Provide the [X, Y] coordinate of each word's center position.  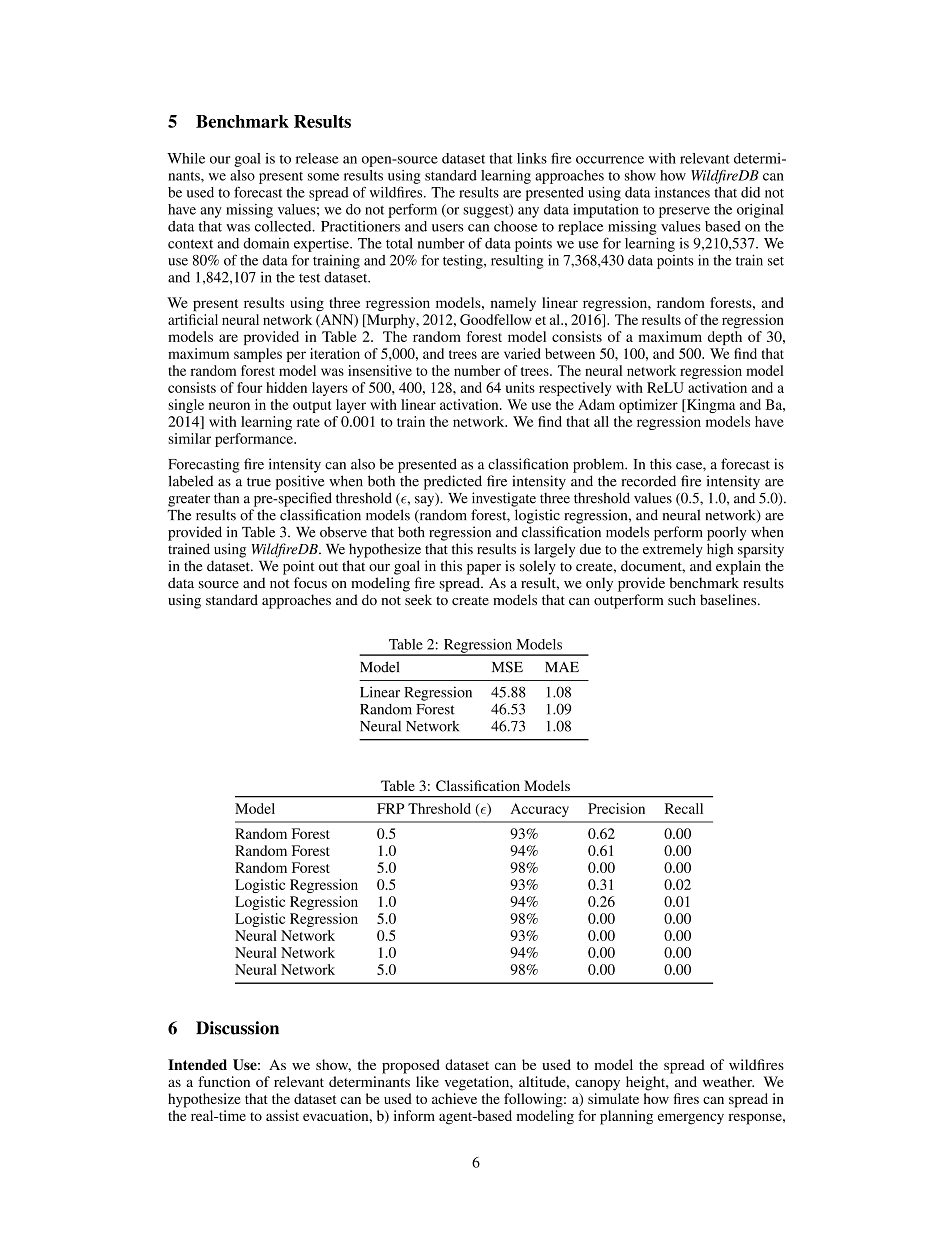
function [224, 1081]
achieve [454, 1098]
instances [682, 192]
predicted [453, 482]
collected [284, 226]
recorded [649, 481]
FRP [391, 808]
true [259, 482]
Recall [684, 808]
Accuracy [540, 810]
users [448, 228]
